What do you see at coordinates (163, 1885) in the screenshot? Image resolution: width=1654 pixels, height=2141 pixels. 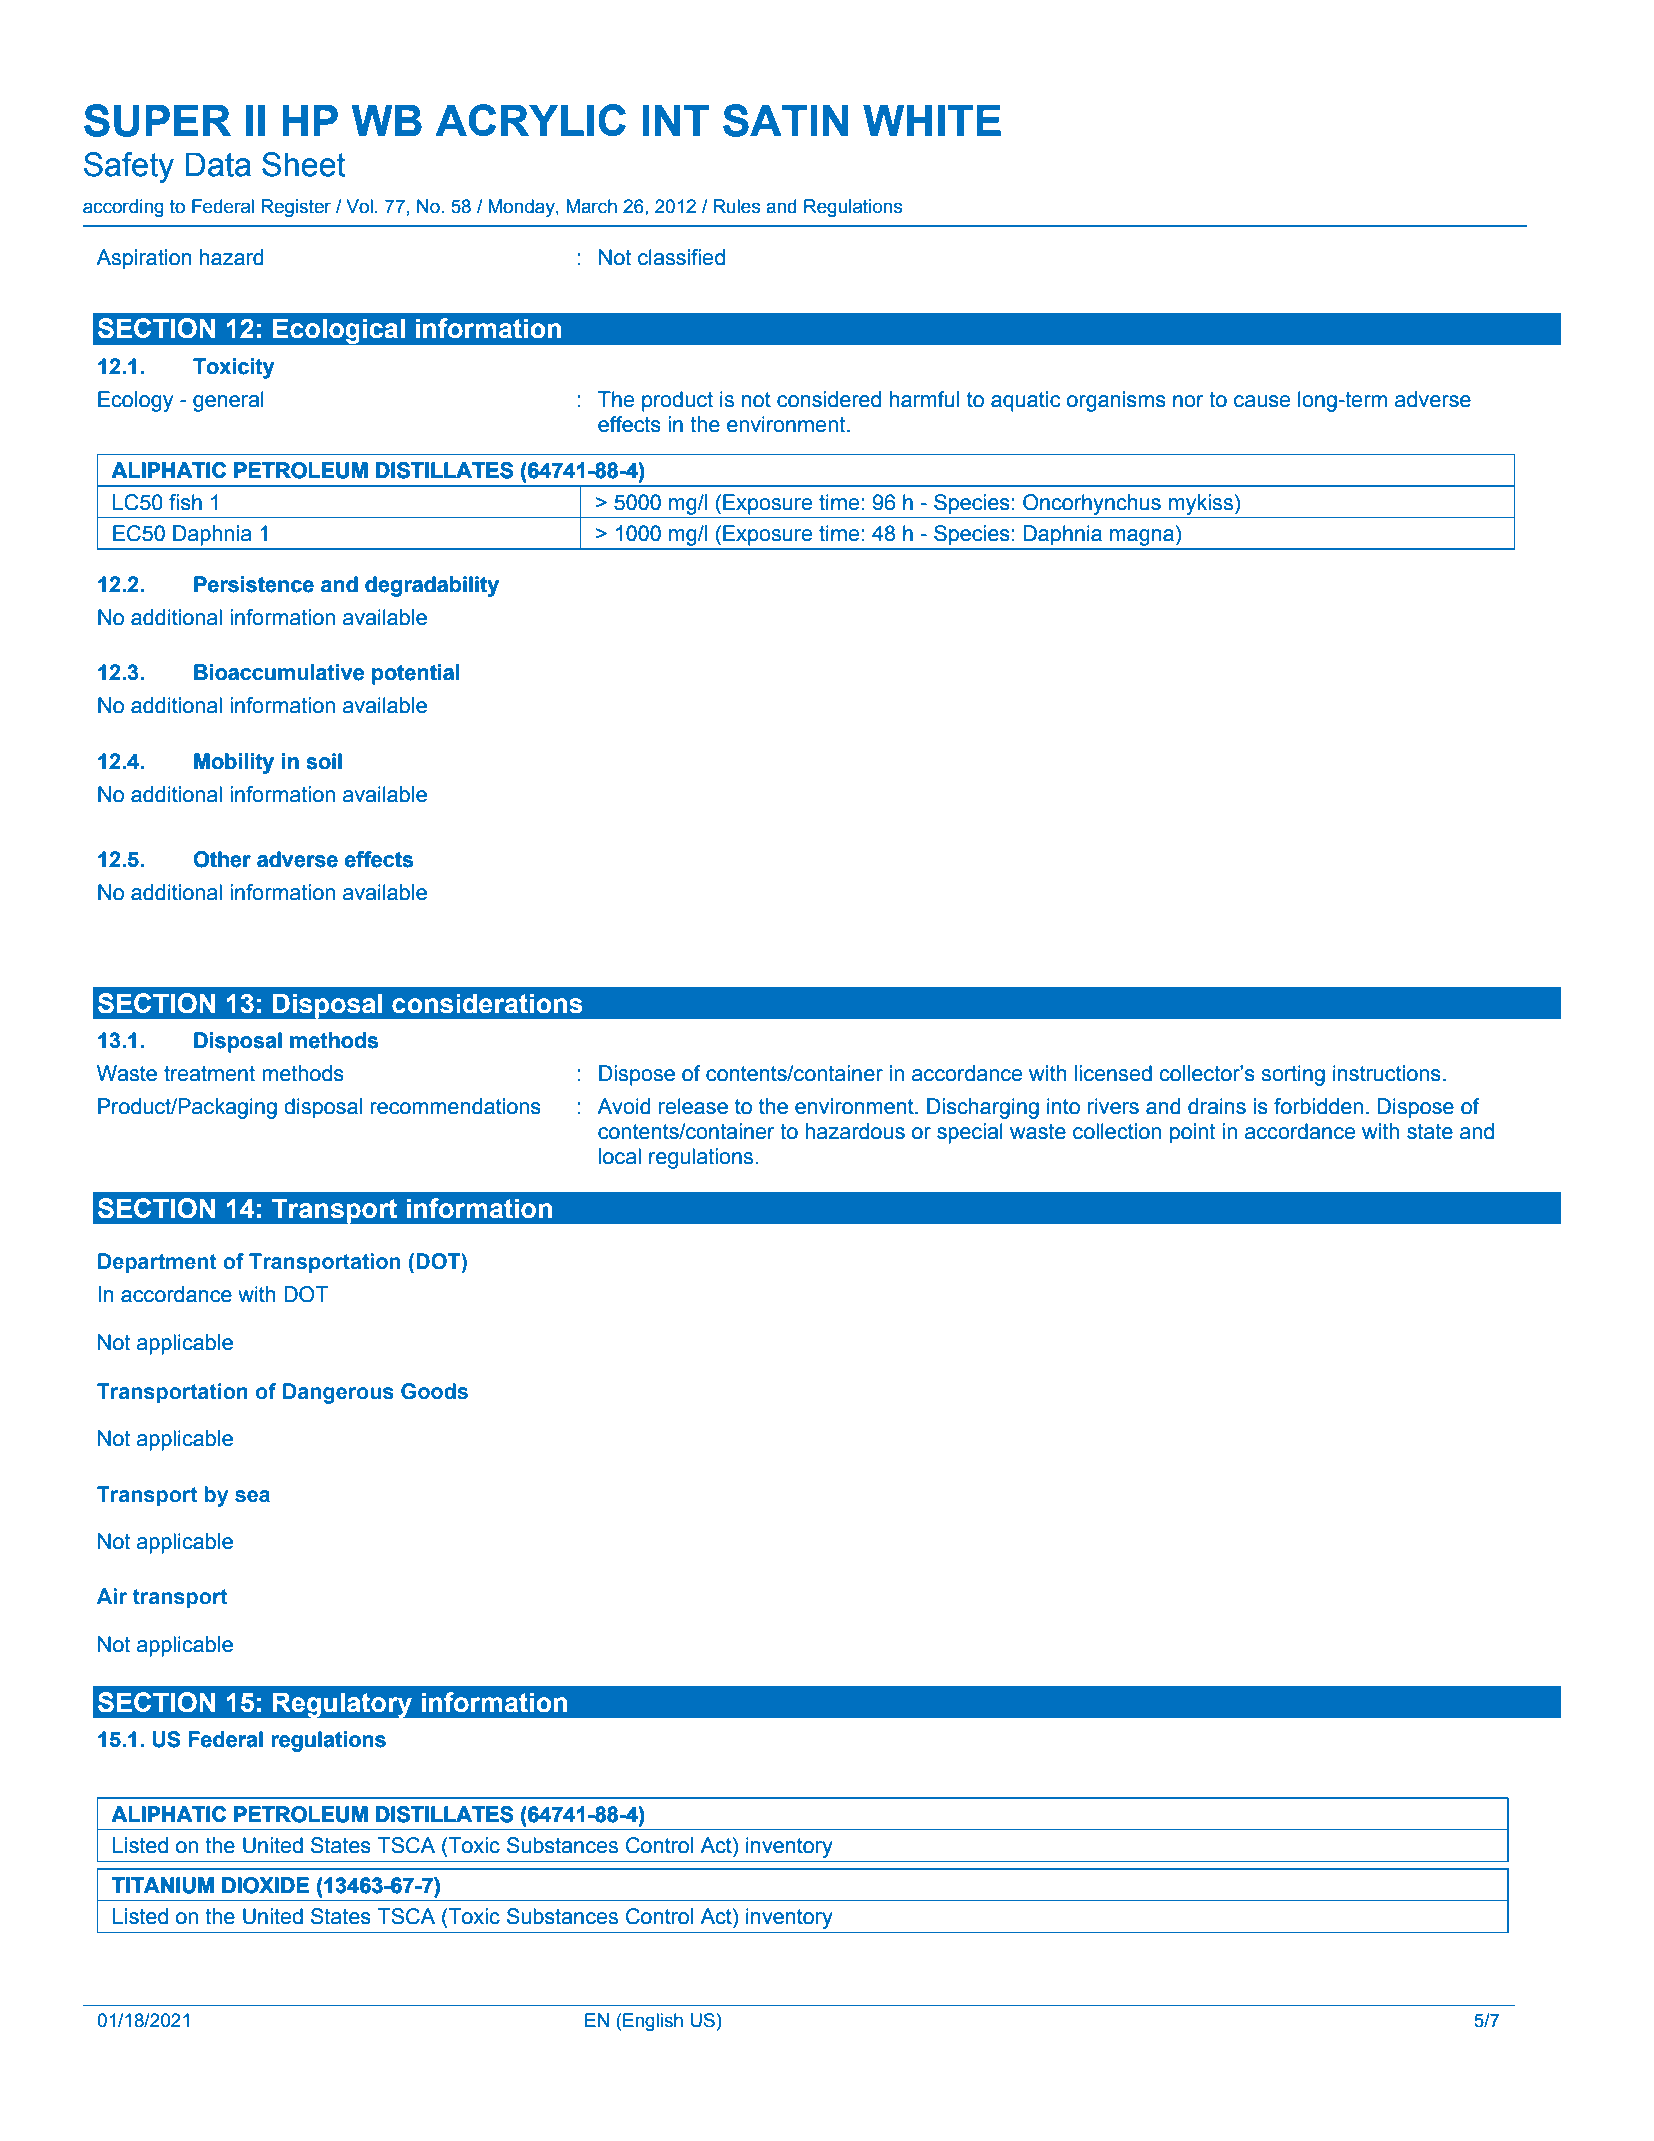 I see `TITANIUM` at bounding box center [163, 1885].
